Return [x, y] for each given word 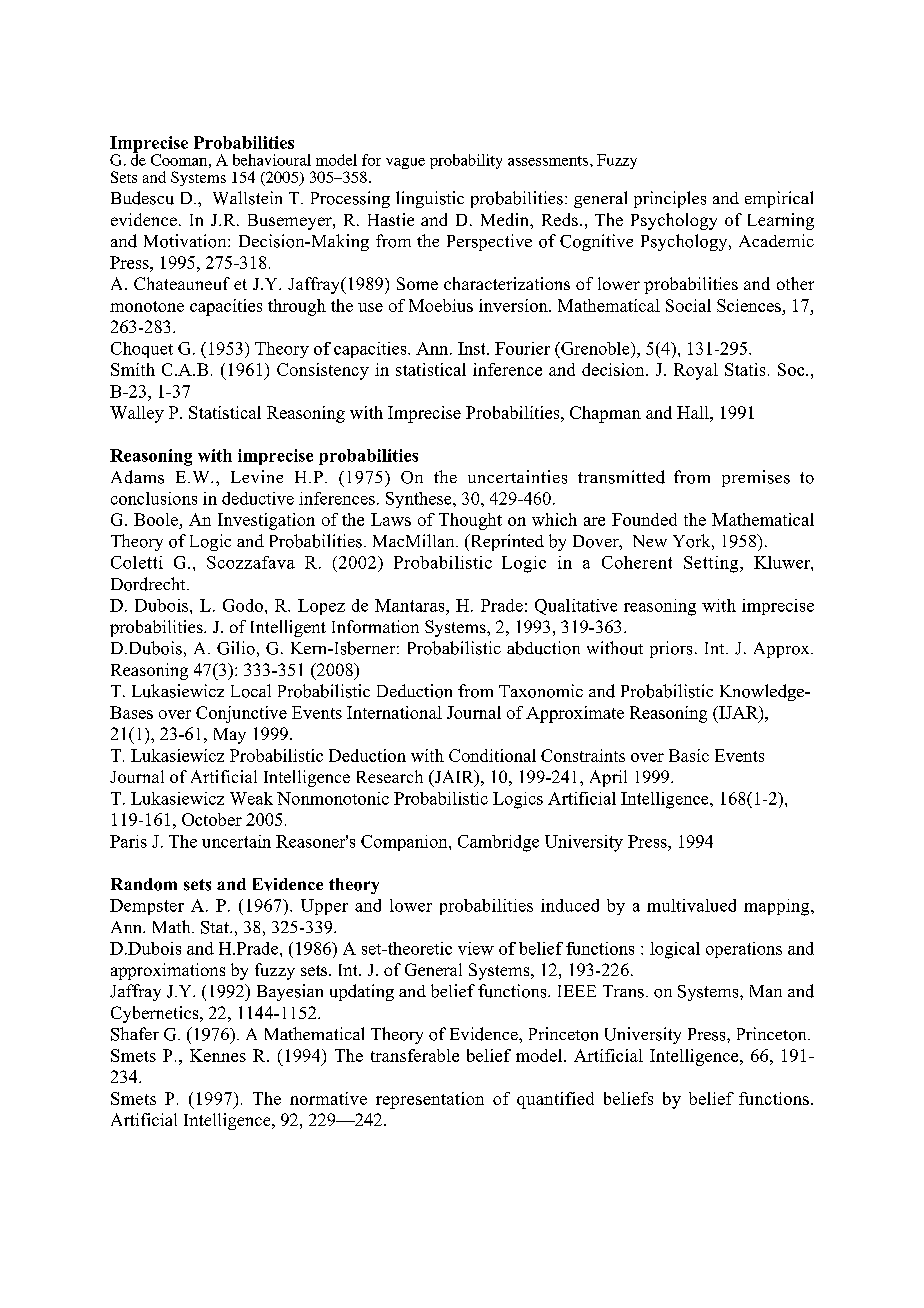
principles [670, 199]
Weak [251, 798]
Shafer [135, 1034]
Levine [257, 476]
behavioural [272, 160]
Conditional [492, 755]
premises [756, 478]
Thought [470, 521]
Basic [689, 755]
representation [430, 1100]
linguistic [430, 199]
